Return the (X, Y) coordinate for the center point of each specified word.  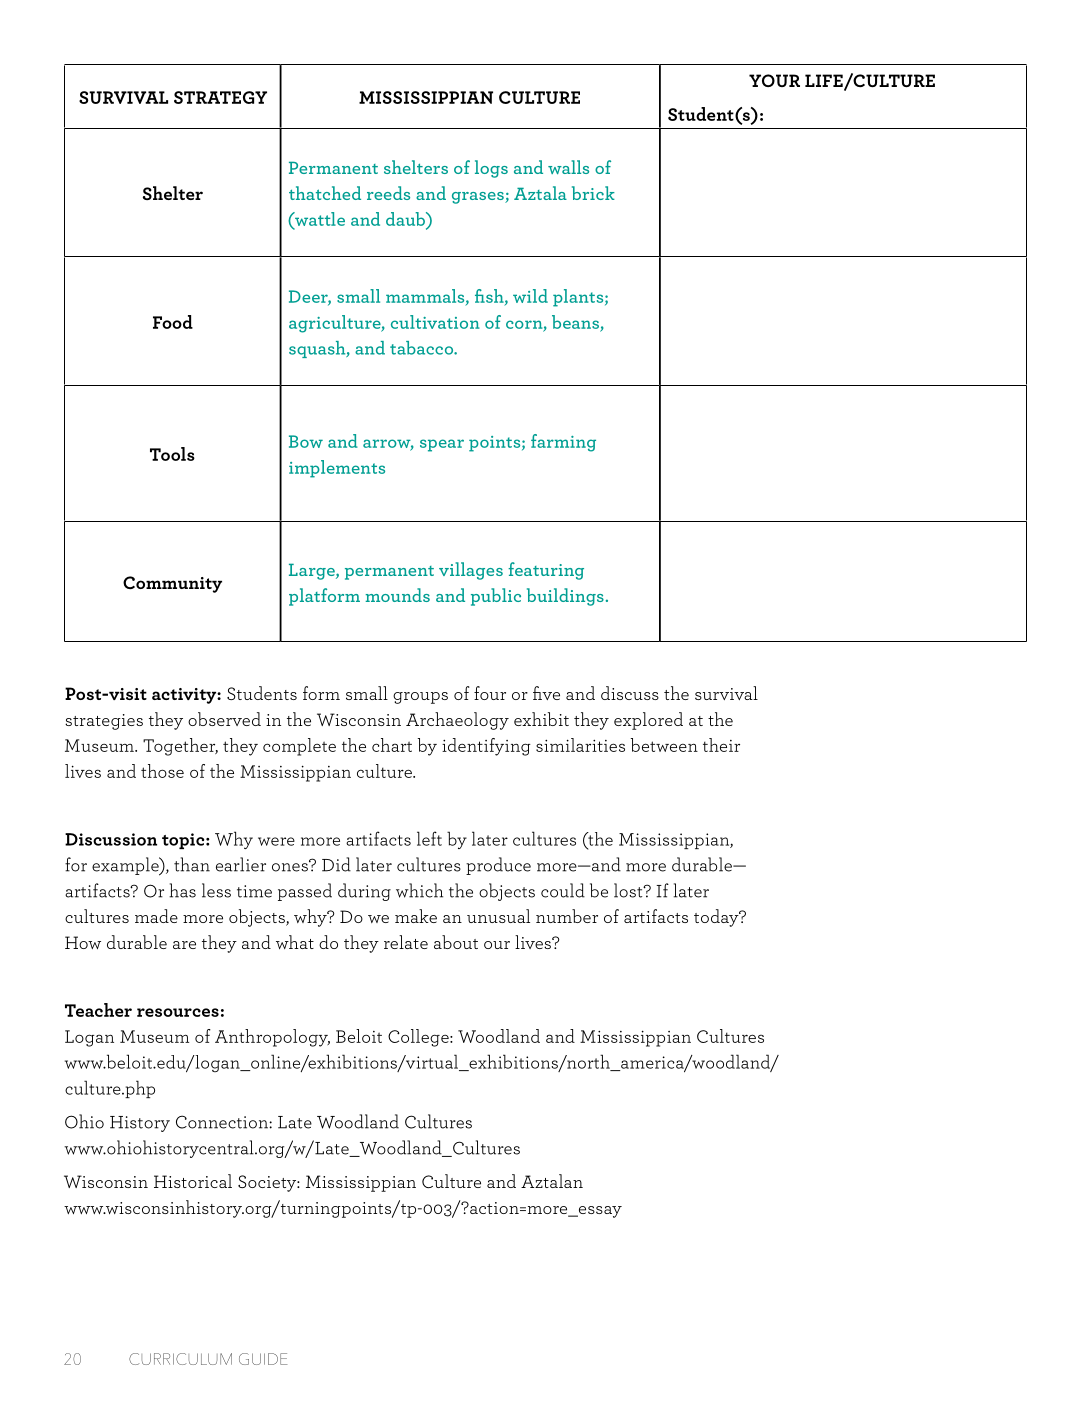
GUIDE (263, 1359)
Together (180, 747)
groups (420, 698)
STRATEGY (220, 97)
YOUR (774, 80)
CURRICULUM (180, 1359)
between (664, 745)
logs (491, 169)
